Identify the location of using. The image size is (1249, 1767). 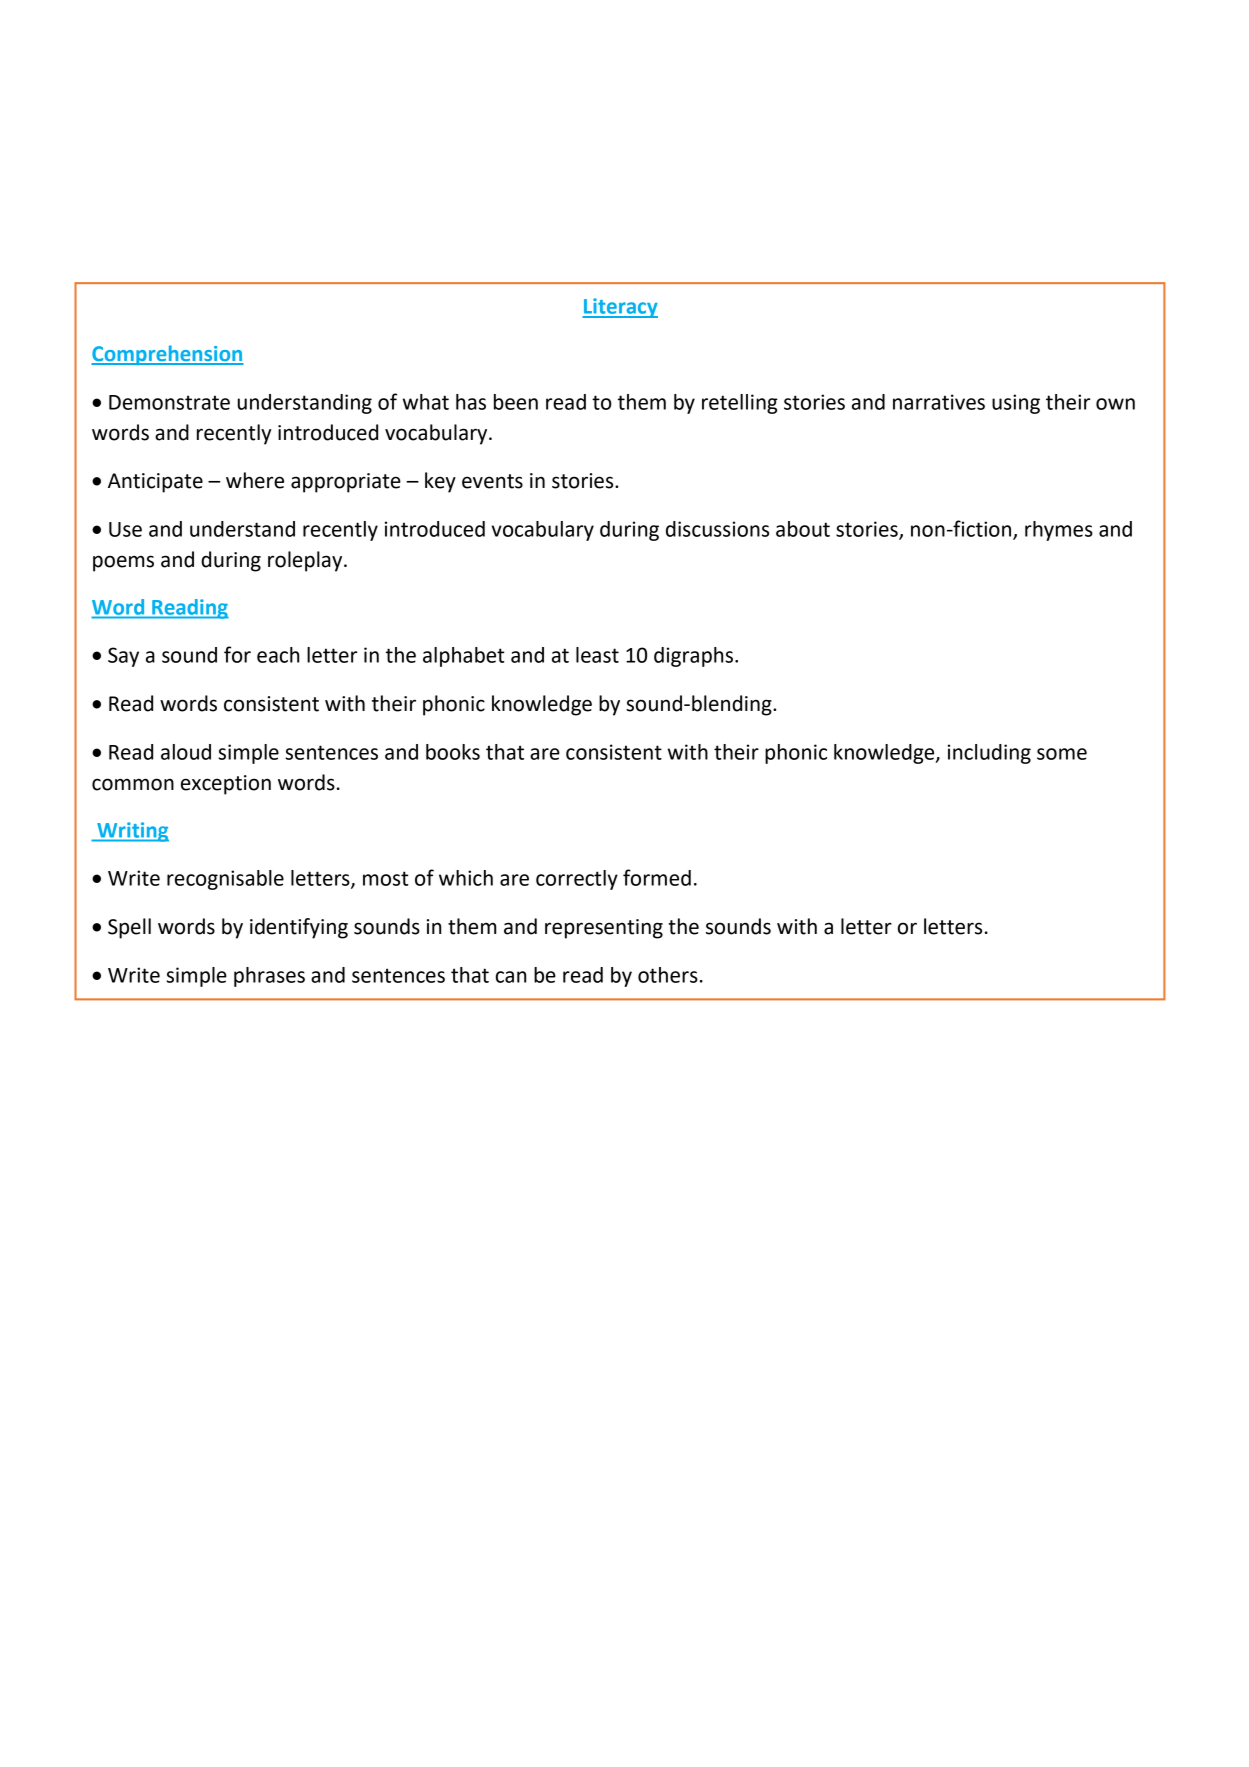
(1016, 404).
